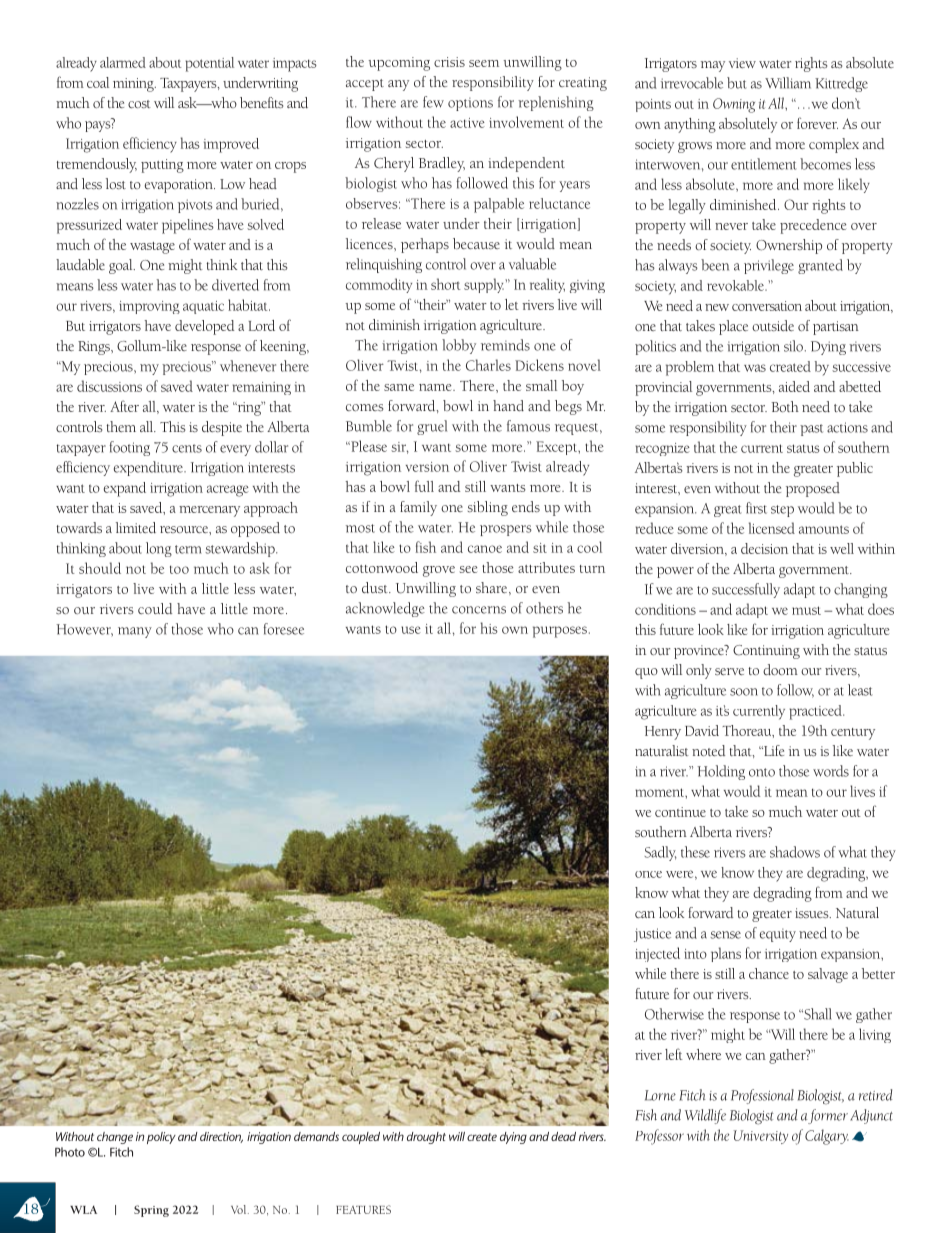  Describe the element at coordinates (426, 1138) in the screenshot. I see `drought` at that location.
